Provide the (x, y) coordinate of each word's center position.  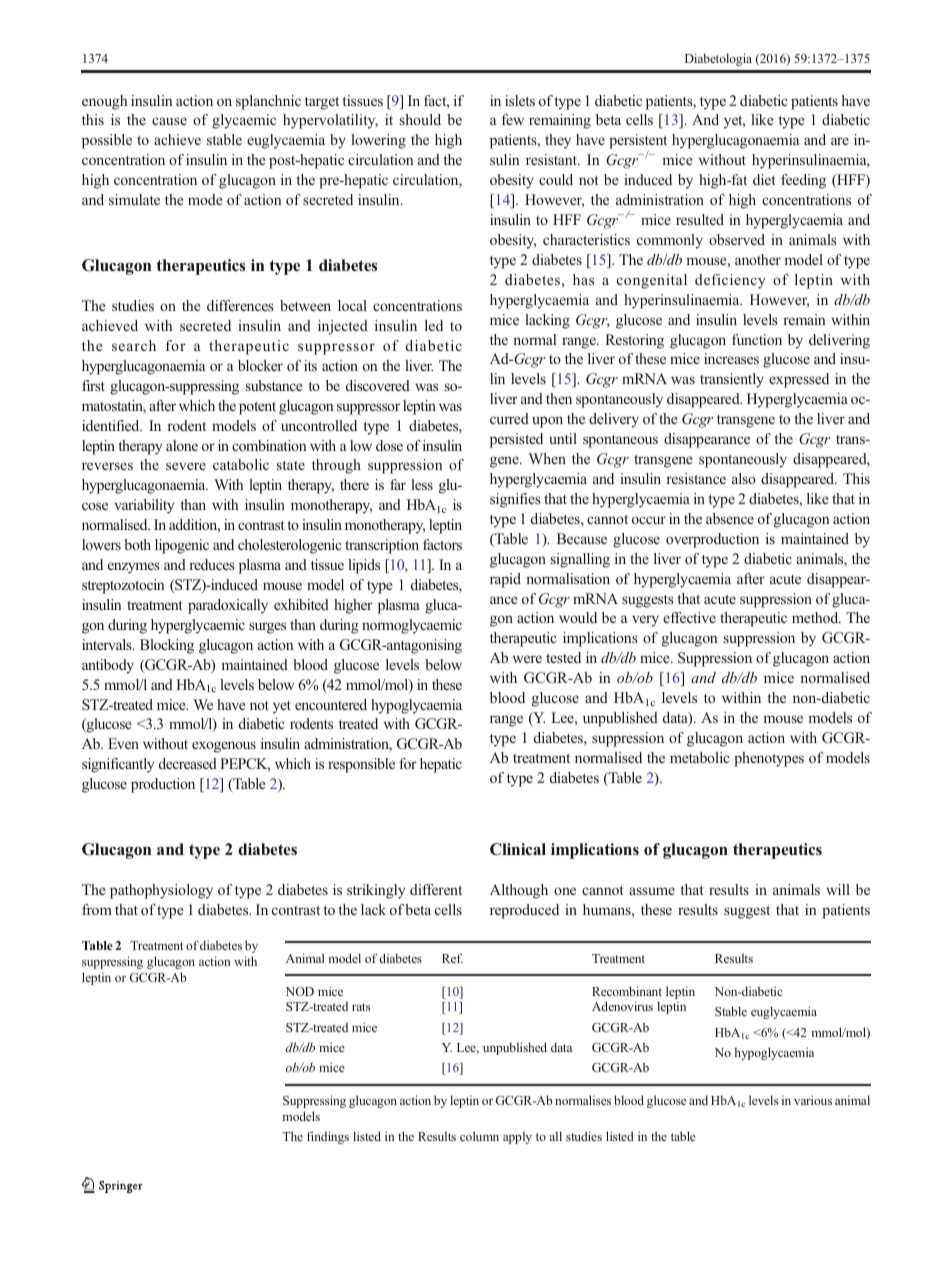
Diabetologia (718, 59)
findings (328, 1137)
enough (104, 102)
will (838, 889)
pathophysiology (161, 891)
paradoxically (228, 606)
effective (689, 617)
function (757, 339)
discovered (378, 385)
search (134, 345)
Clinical (518, 849)
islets (520, 100)
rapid (505, 580)
